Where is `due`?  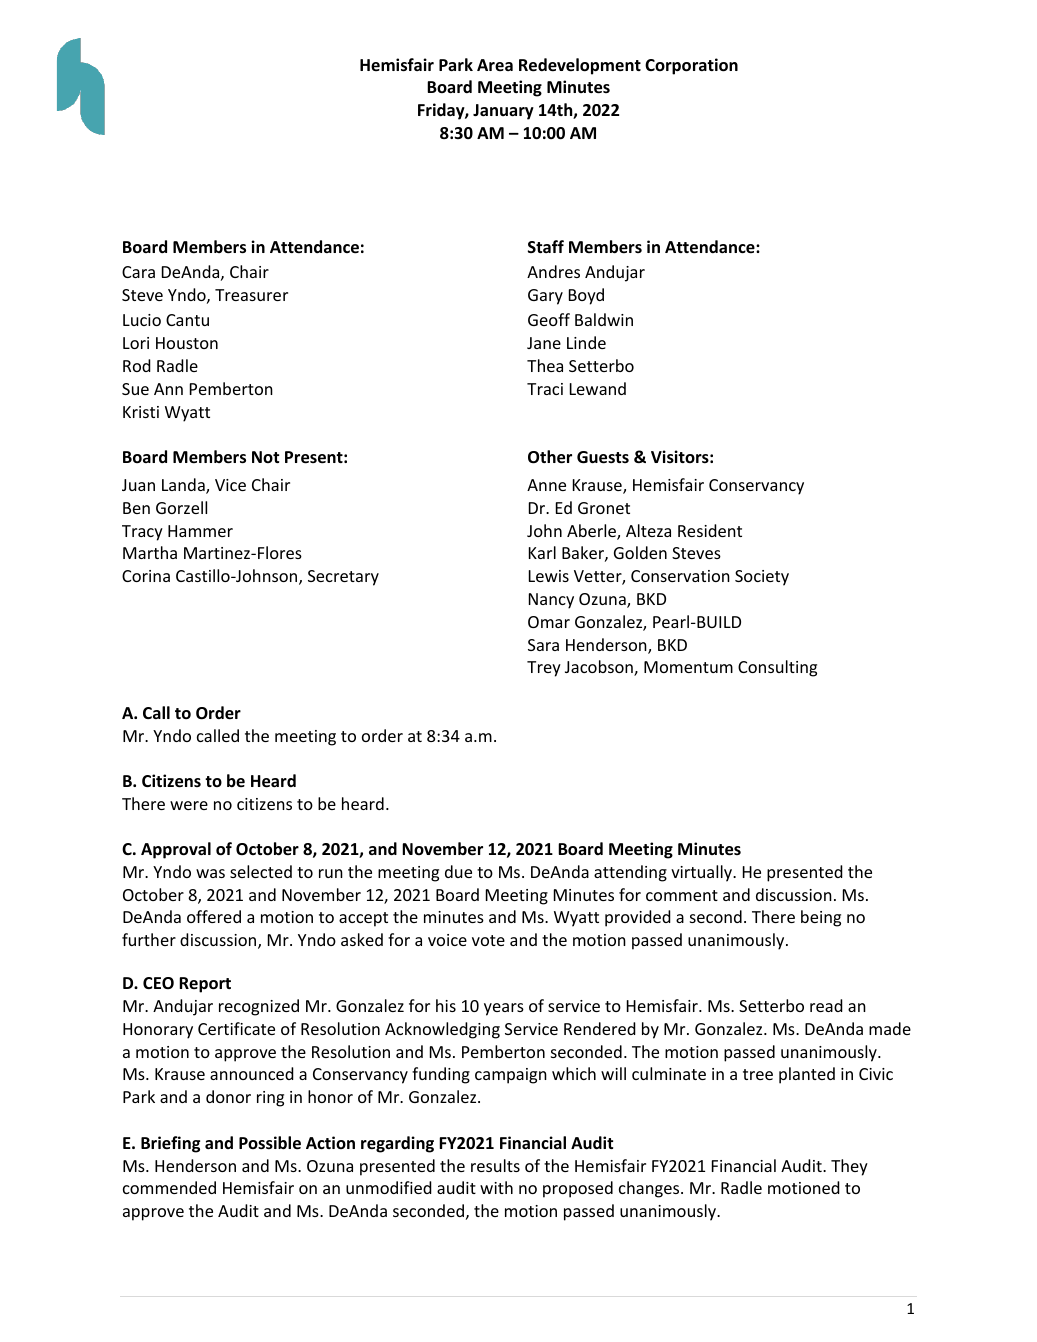 due is located at coordinates (458, 871).
